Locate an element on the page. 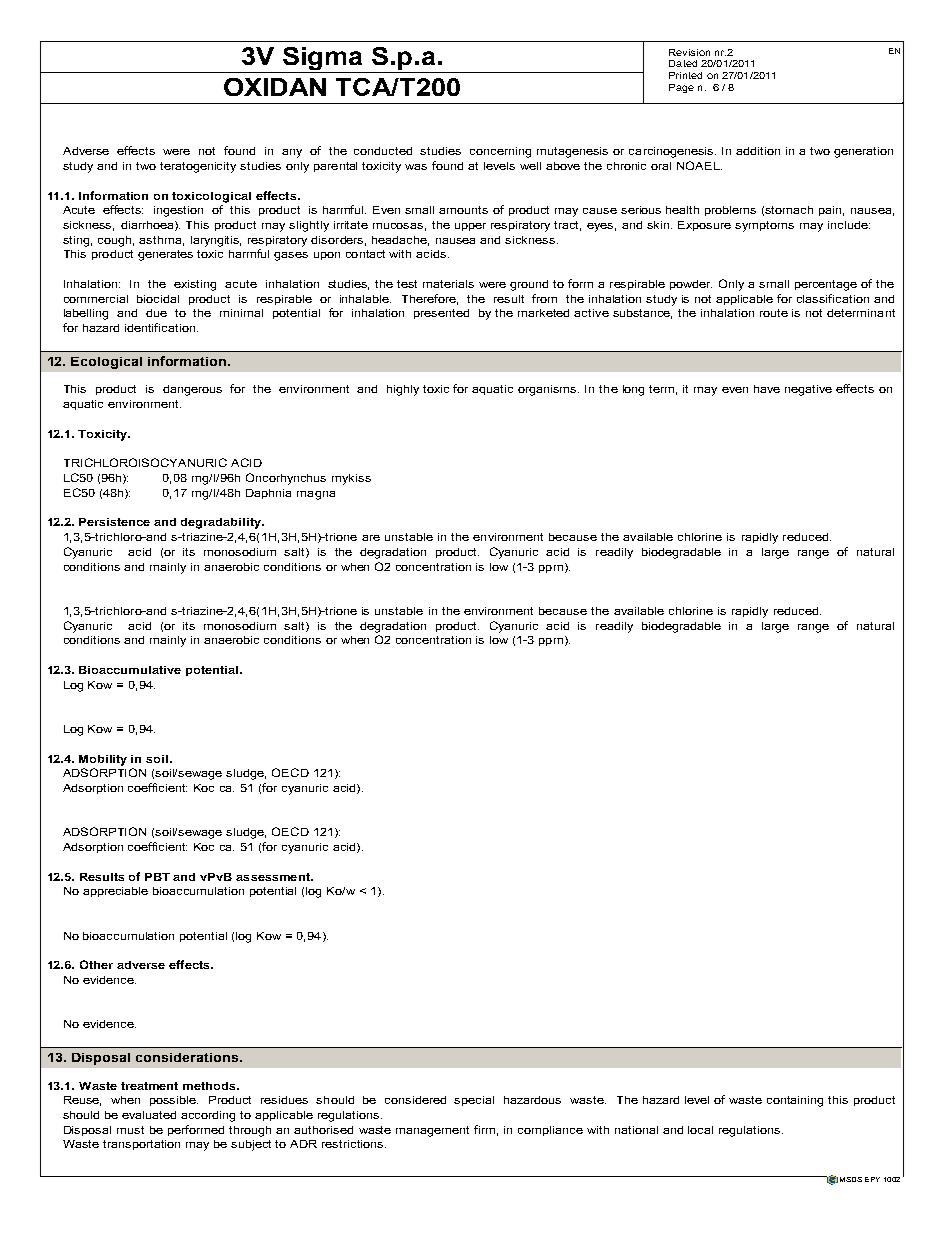  magna is located at coordinates (316, 495).
